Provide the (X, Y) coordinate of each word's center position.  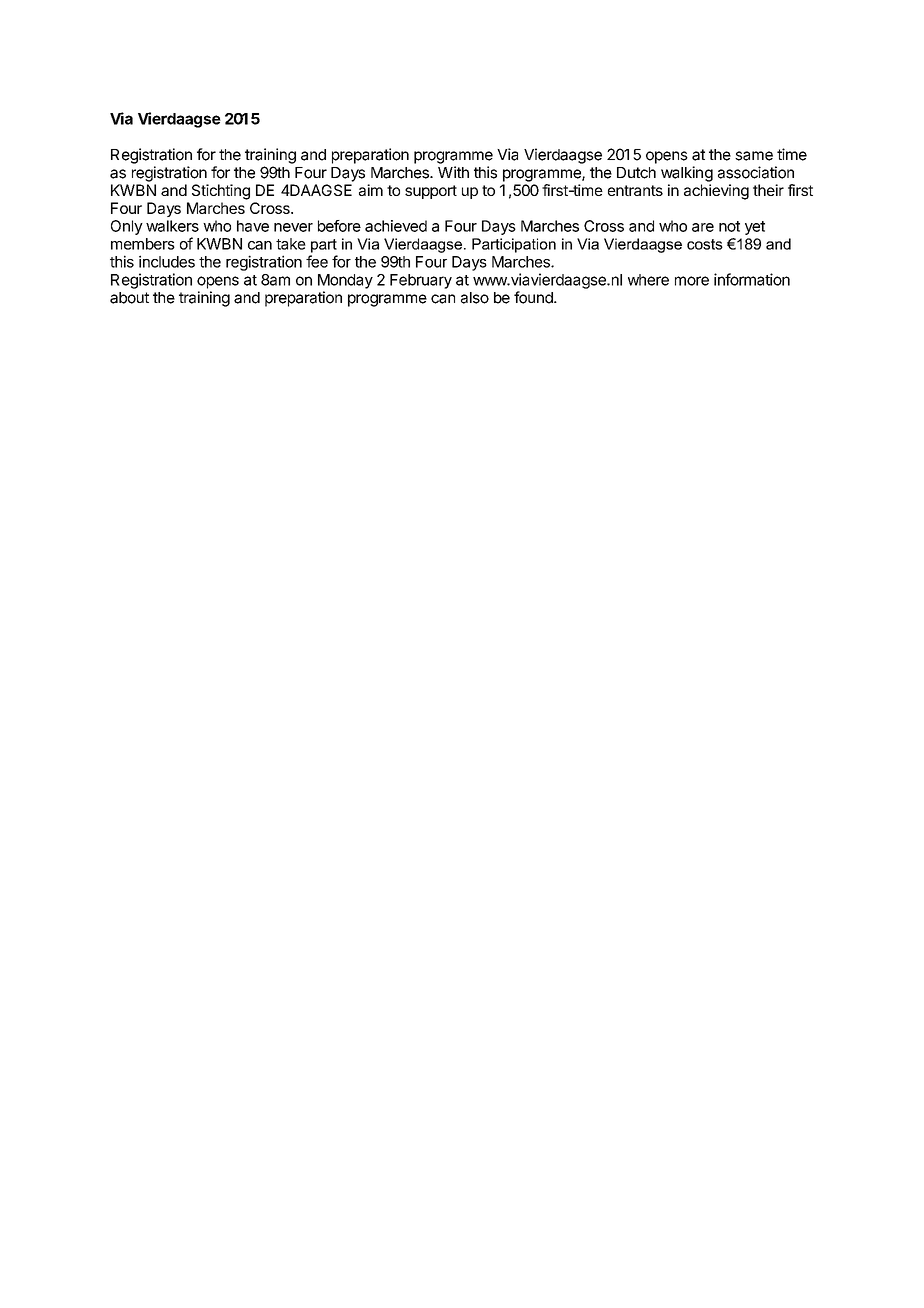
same (754, 156)
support (431, 192)
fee (317, 261)
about (129, 298)
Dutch (636, 173)
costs (705, 244)
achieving (716, 192)
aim (371, 190)
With (453, 172)
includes (167, 261)
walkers (172, 226)
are (703, 227)
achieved (396, 226)
